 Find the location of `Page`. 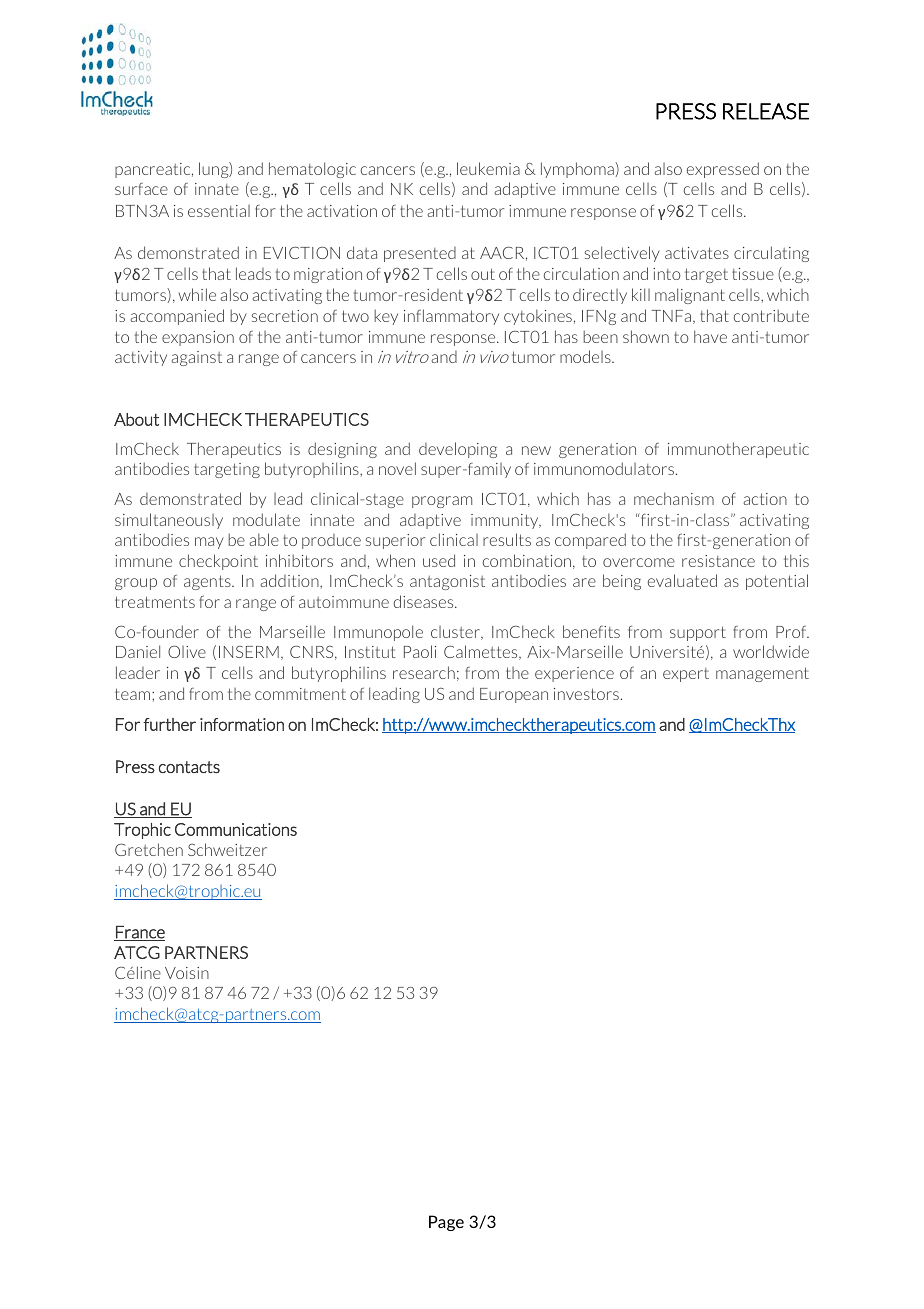

Page is located at coordinates (446, 1223).
